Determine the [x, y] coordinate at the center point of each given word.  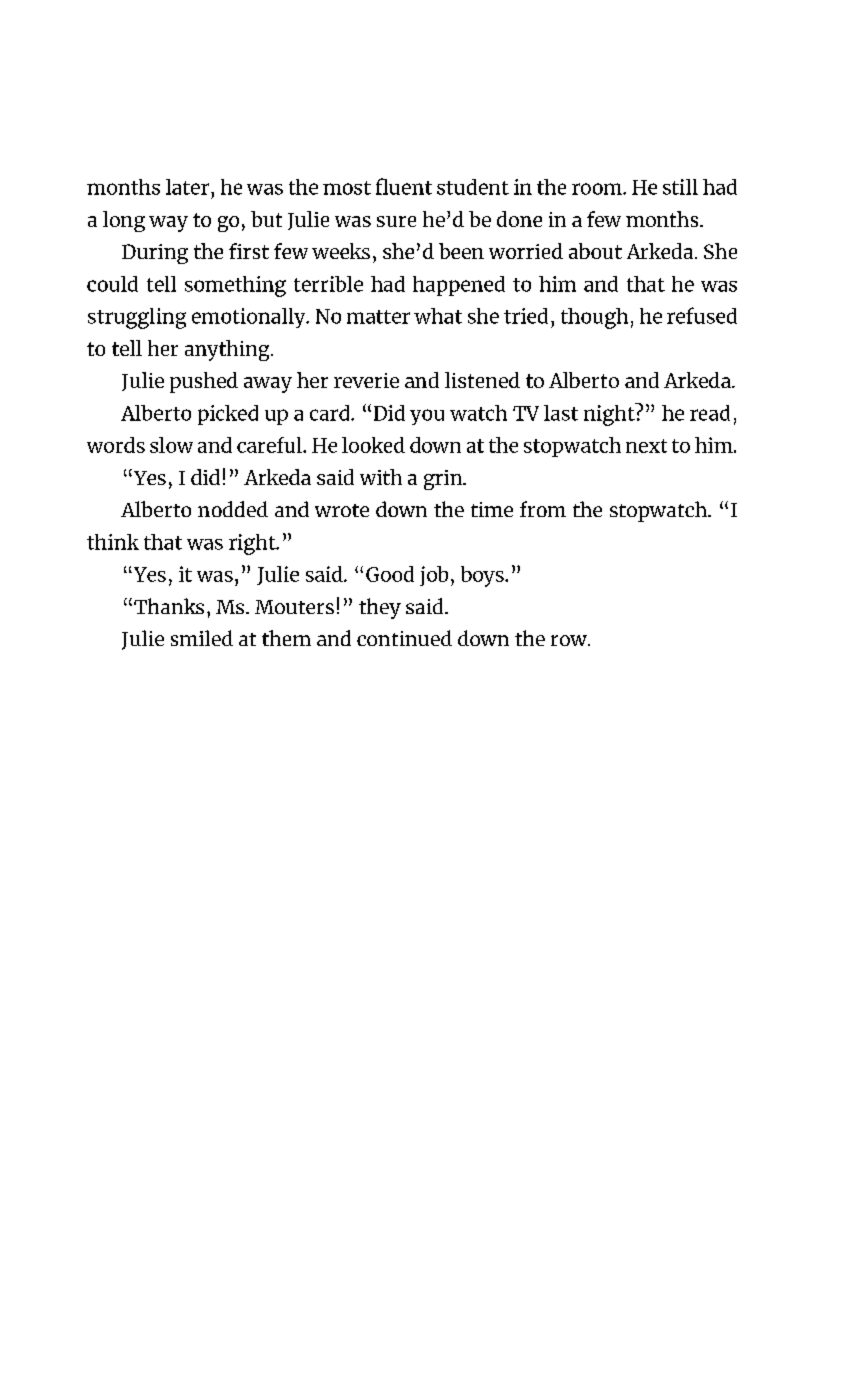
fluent [404, 186]
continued [404, 638]
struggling [137, 318]
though [594, 318]
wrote [342, 510]
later [187, 187]
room [598, 189]
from [543, 509]
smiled [202, 638]
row [570, 640]
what [438, 316]
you [427, 417]
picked [228, 415]
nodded [233, 509]
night [610, 414]
